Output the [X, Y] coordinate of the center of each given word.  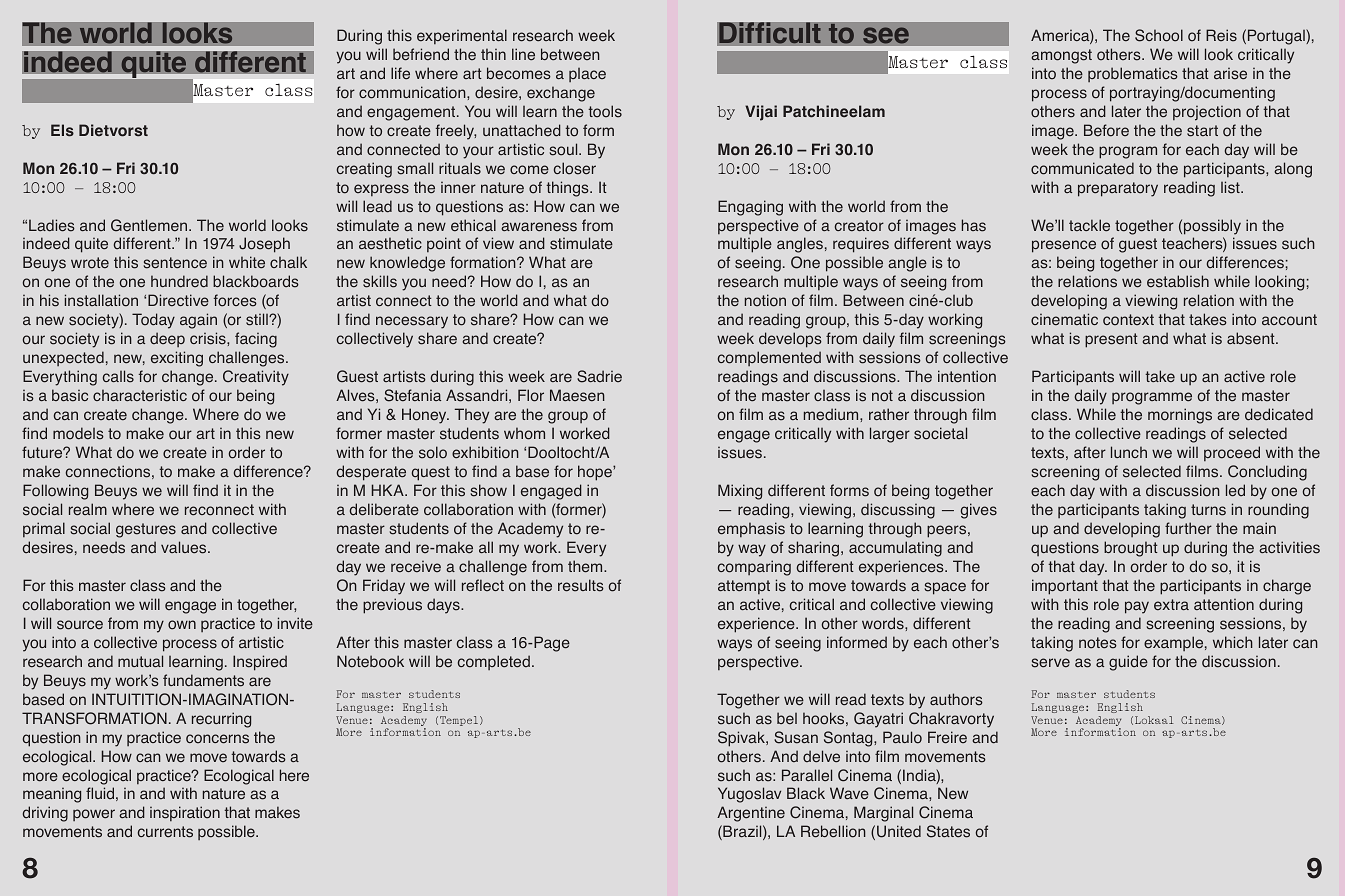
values [185, 547]
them [586, 566]
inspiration [185, 813]
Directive [178, 300]
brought [1131, 549]
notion [765, 300]
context [1128, 320]
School [1159, 35]
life [400, 73]
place [587, 75]
